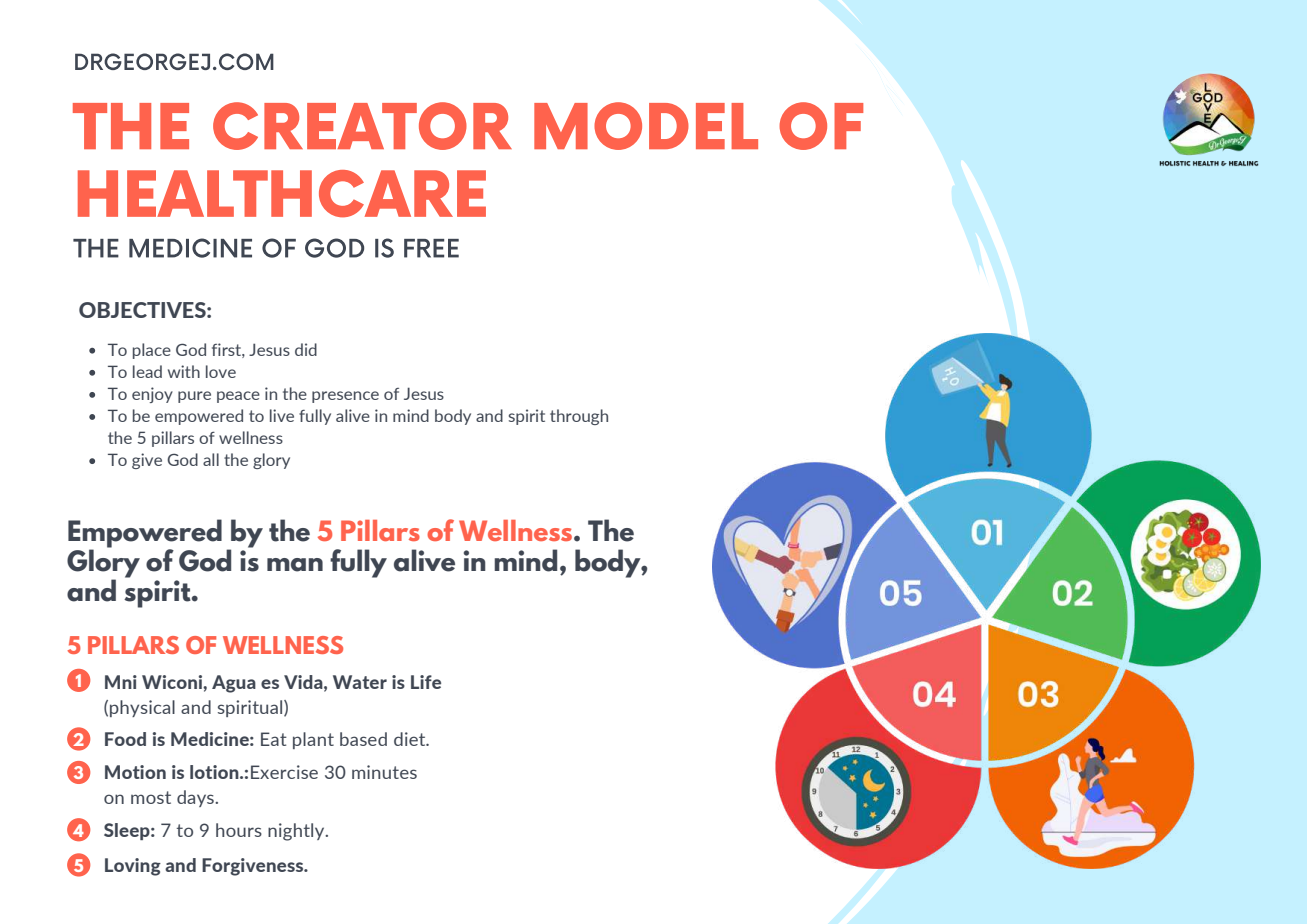 The height and width of the image is (924, 1307). What do you see at coordinates (184, 371) in the image?
I see `with` at bounding box center [184, 371].
